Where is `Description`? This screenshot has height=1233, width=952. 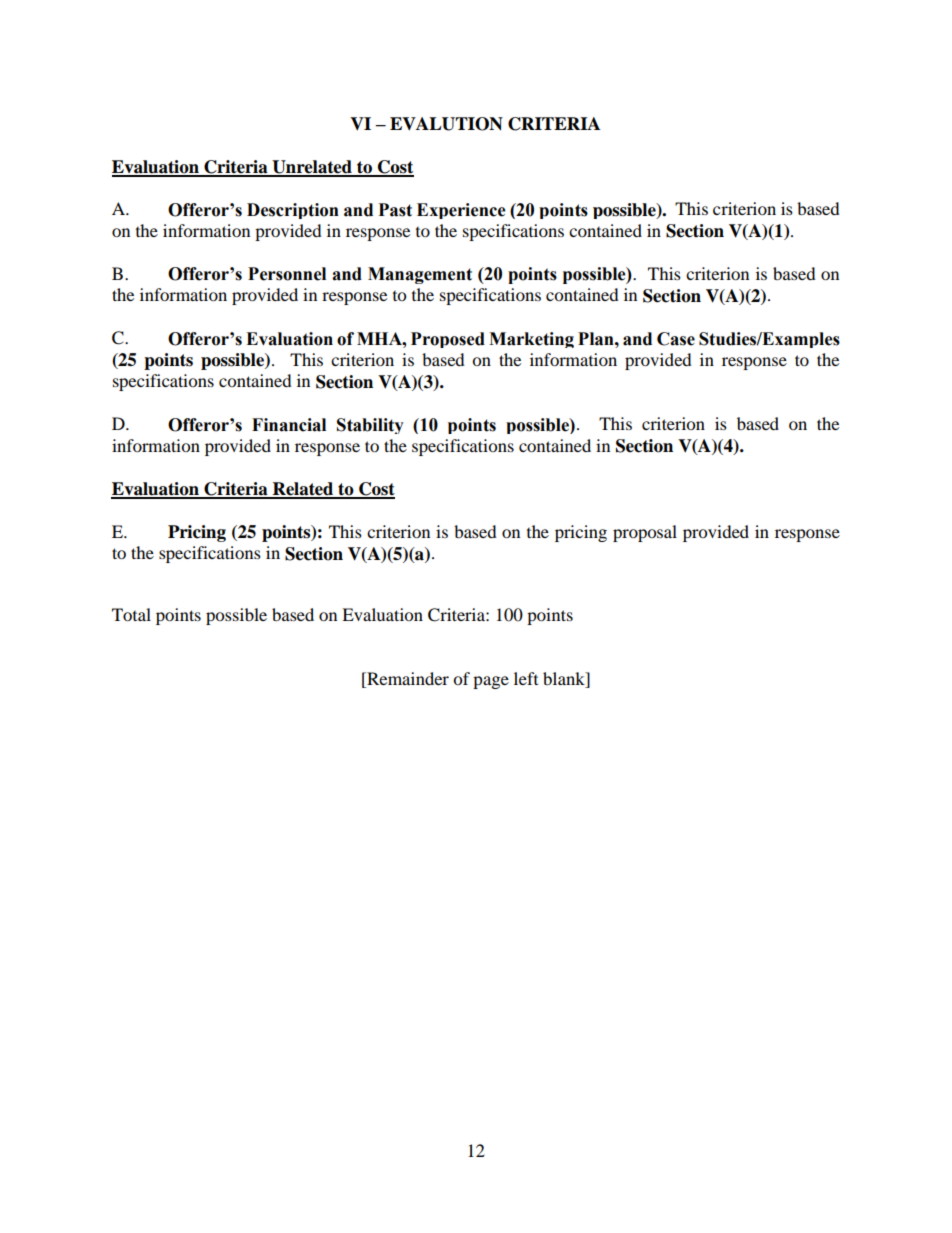 Description is located at coordinates (293, 211).
